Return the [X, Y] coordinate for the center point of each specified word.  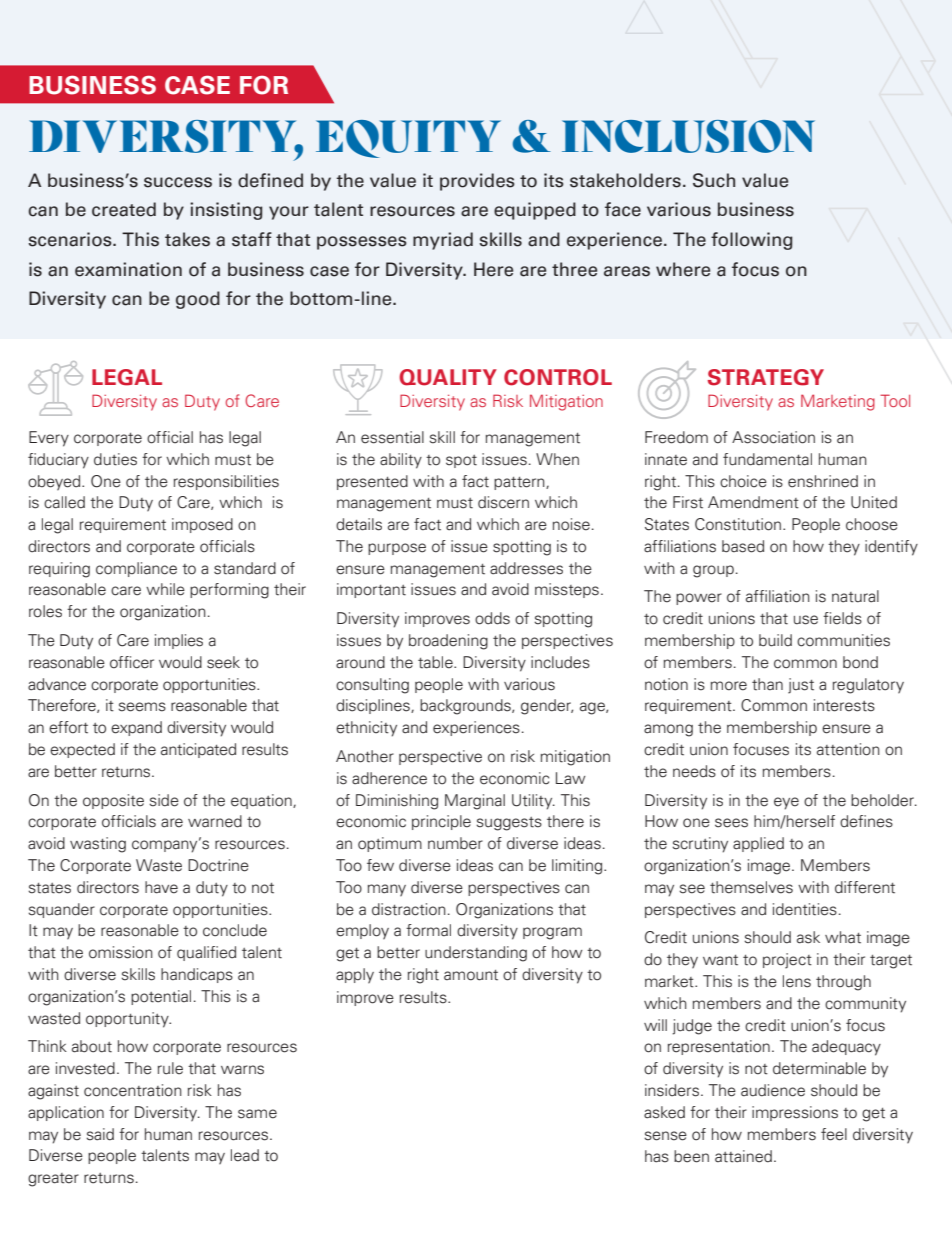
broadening [448, 642]
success [178, 182]
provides [477, 182]
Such [714, 180]
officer [132, 662]
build [775, 640]
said [100, 1134]
